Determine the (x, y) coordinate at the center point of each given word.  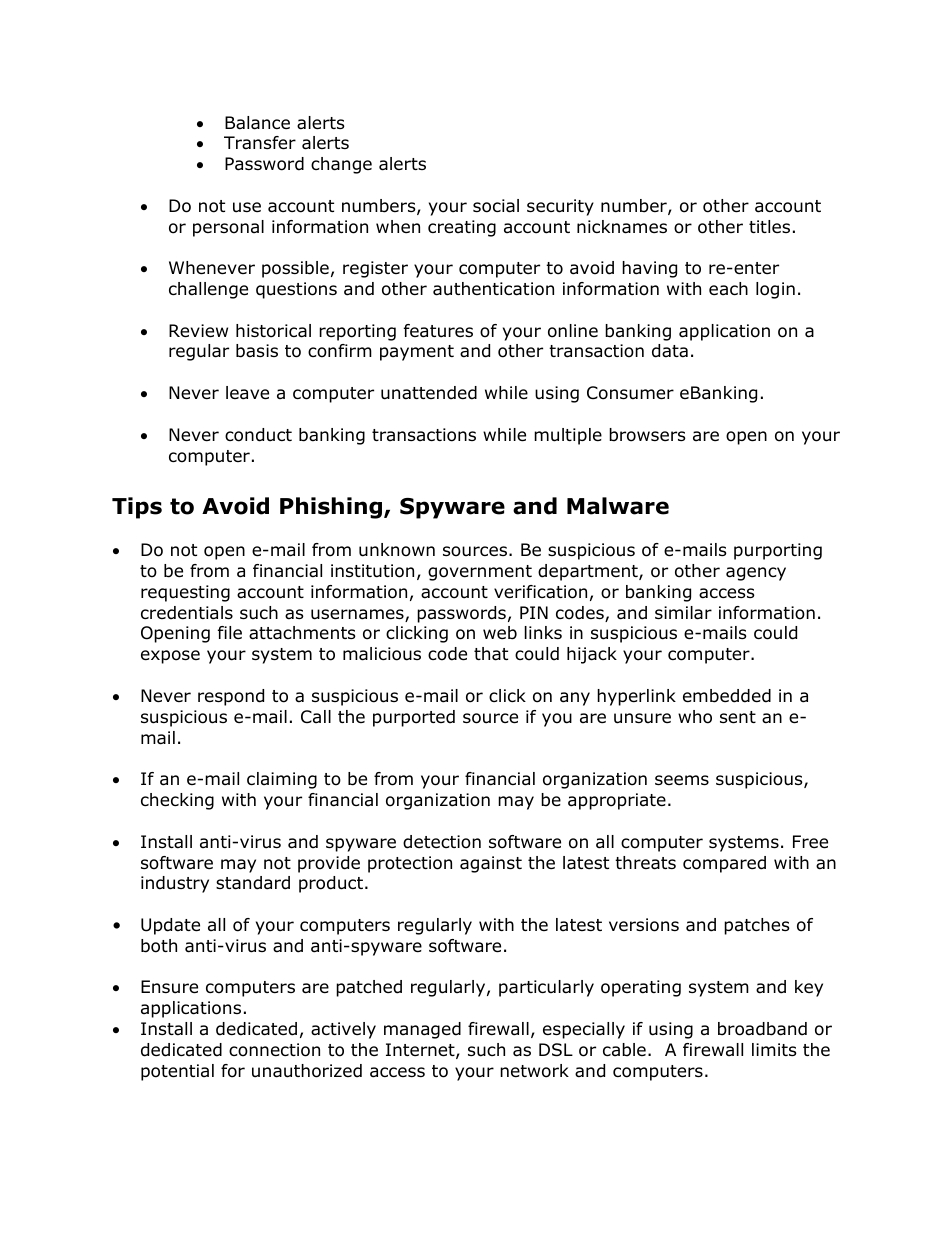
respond (231, 697)
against (491, 864)
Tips (137, 508)
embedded (727, 696)
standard (253, 883)
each (728, 288)
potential (177, 1072)
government (480, 573)
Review (198, 331)
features (438, 331)
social (496, 206)
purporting (778, 551)
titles (769, 226)
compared (724, 864)
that (491, 654)
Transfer (260, 143)
